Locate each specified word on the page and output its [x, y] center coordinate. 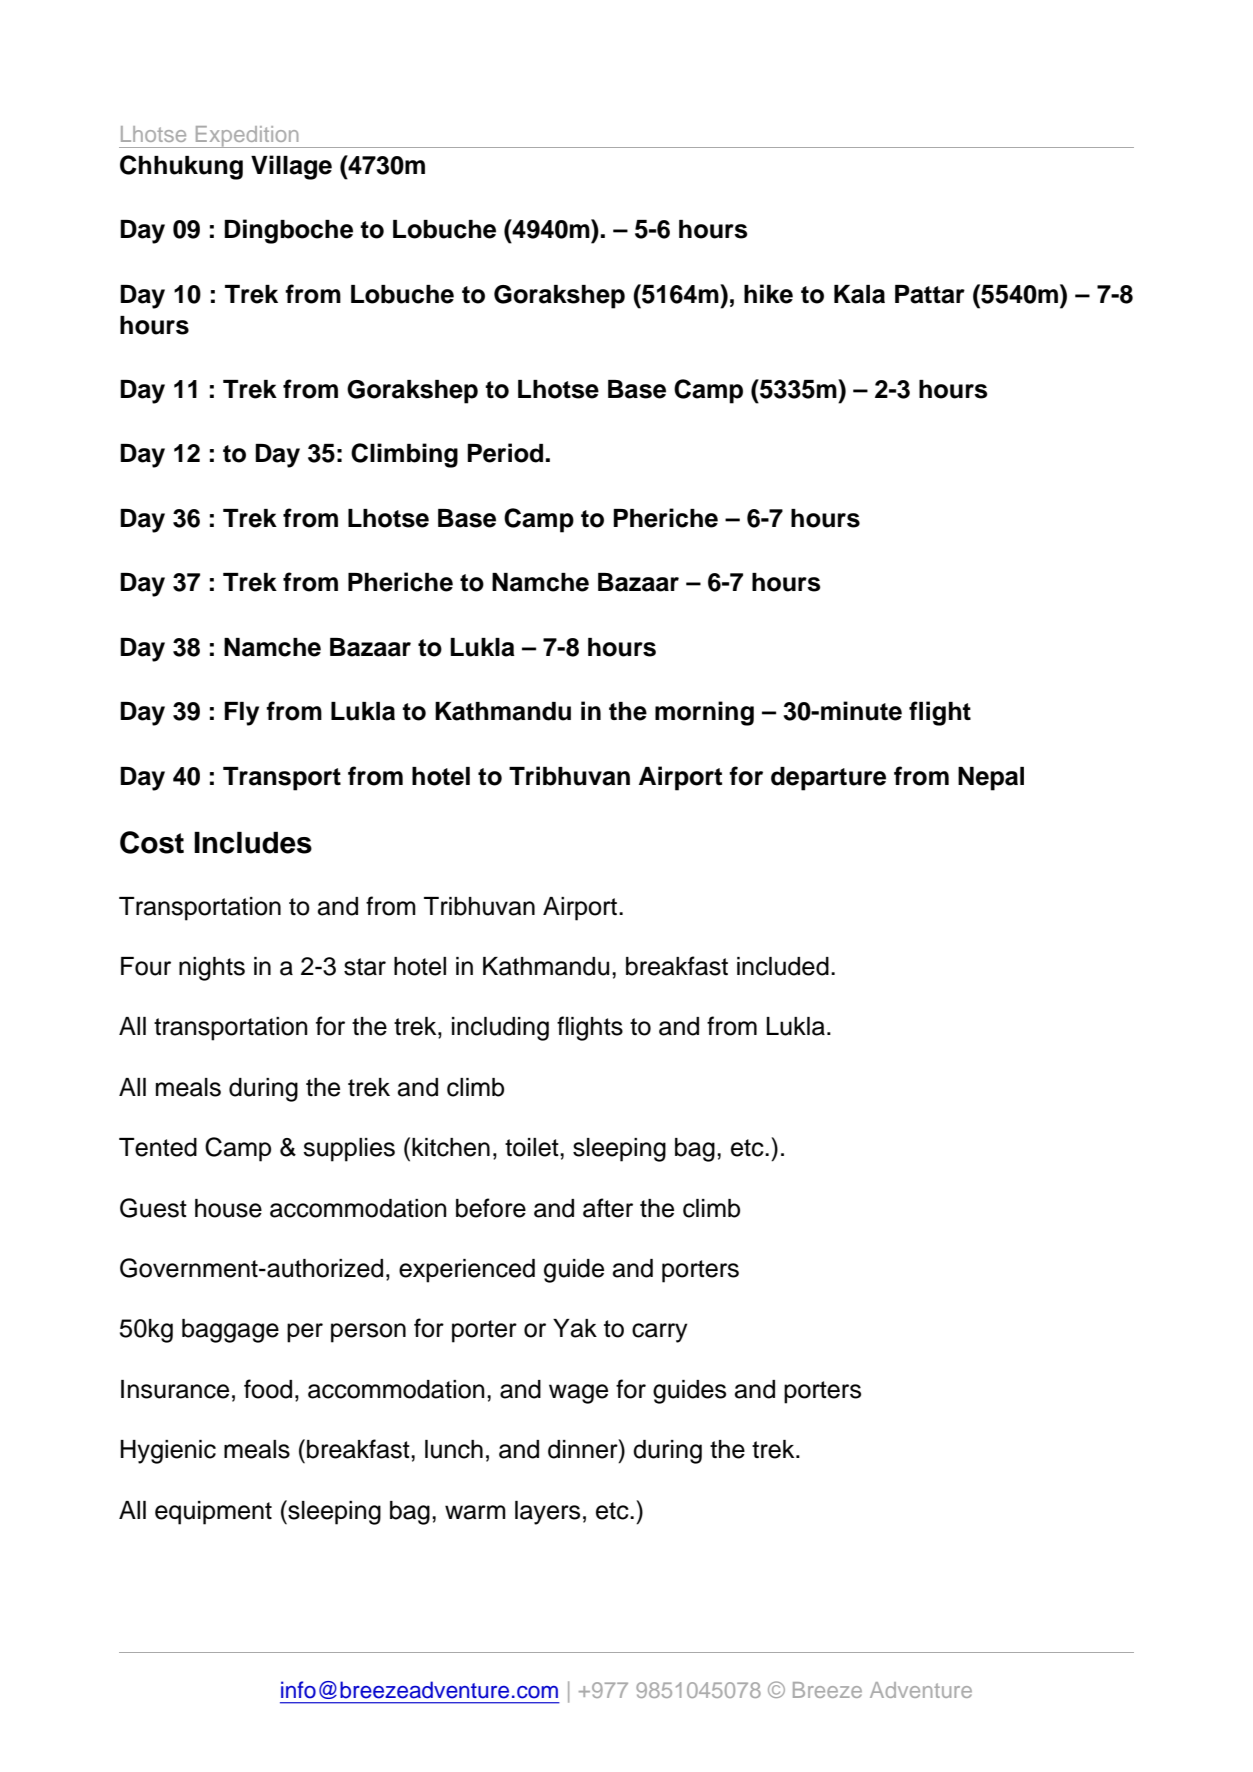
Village [291, 167]
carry [660, 1333]
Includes [253, 843]
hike [768, 294]
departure [828, 779]
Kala [859, 294]
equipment [213, 1513]
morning [704, 713]
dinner [584, 1449]
